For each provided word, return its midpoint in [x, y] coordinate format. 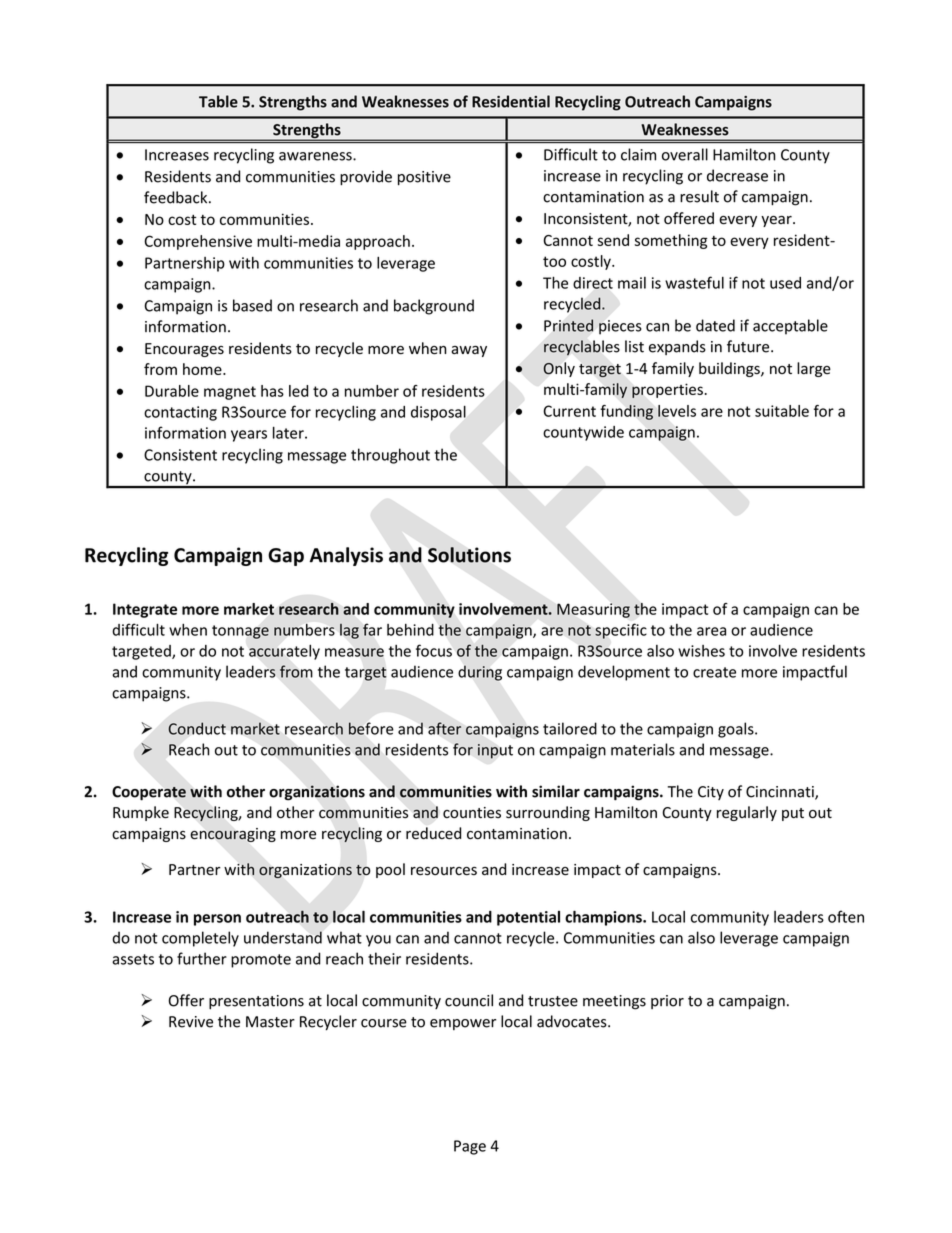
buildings [730, 369]
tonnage [240, 632]
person [217, 920]
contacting [180, 413]
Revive [191, 1022]
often [846, 916]
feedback [177, 197]
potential [528, 918]
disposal [438, 413]
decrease [737, 175]
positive [424, 178]
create [714, 672]
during [480, 673]
